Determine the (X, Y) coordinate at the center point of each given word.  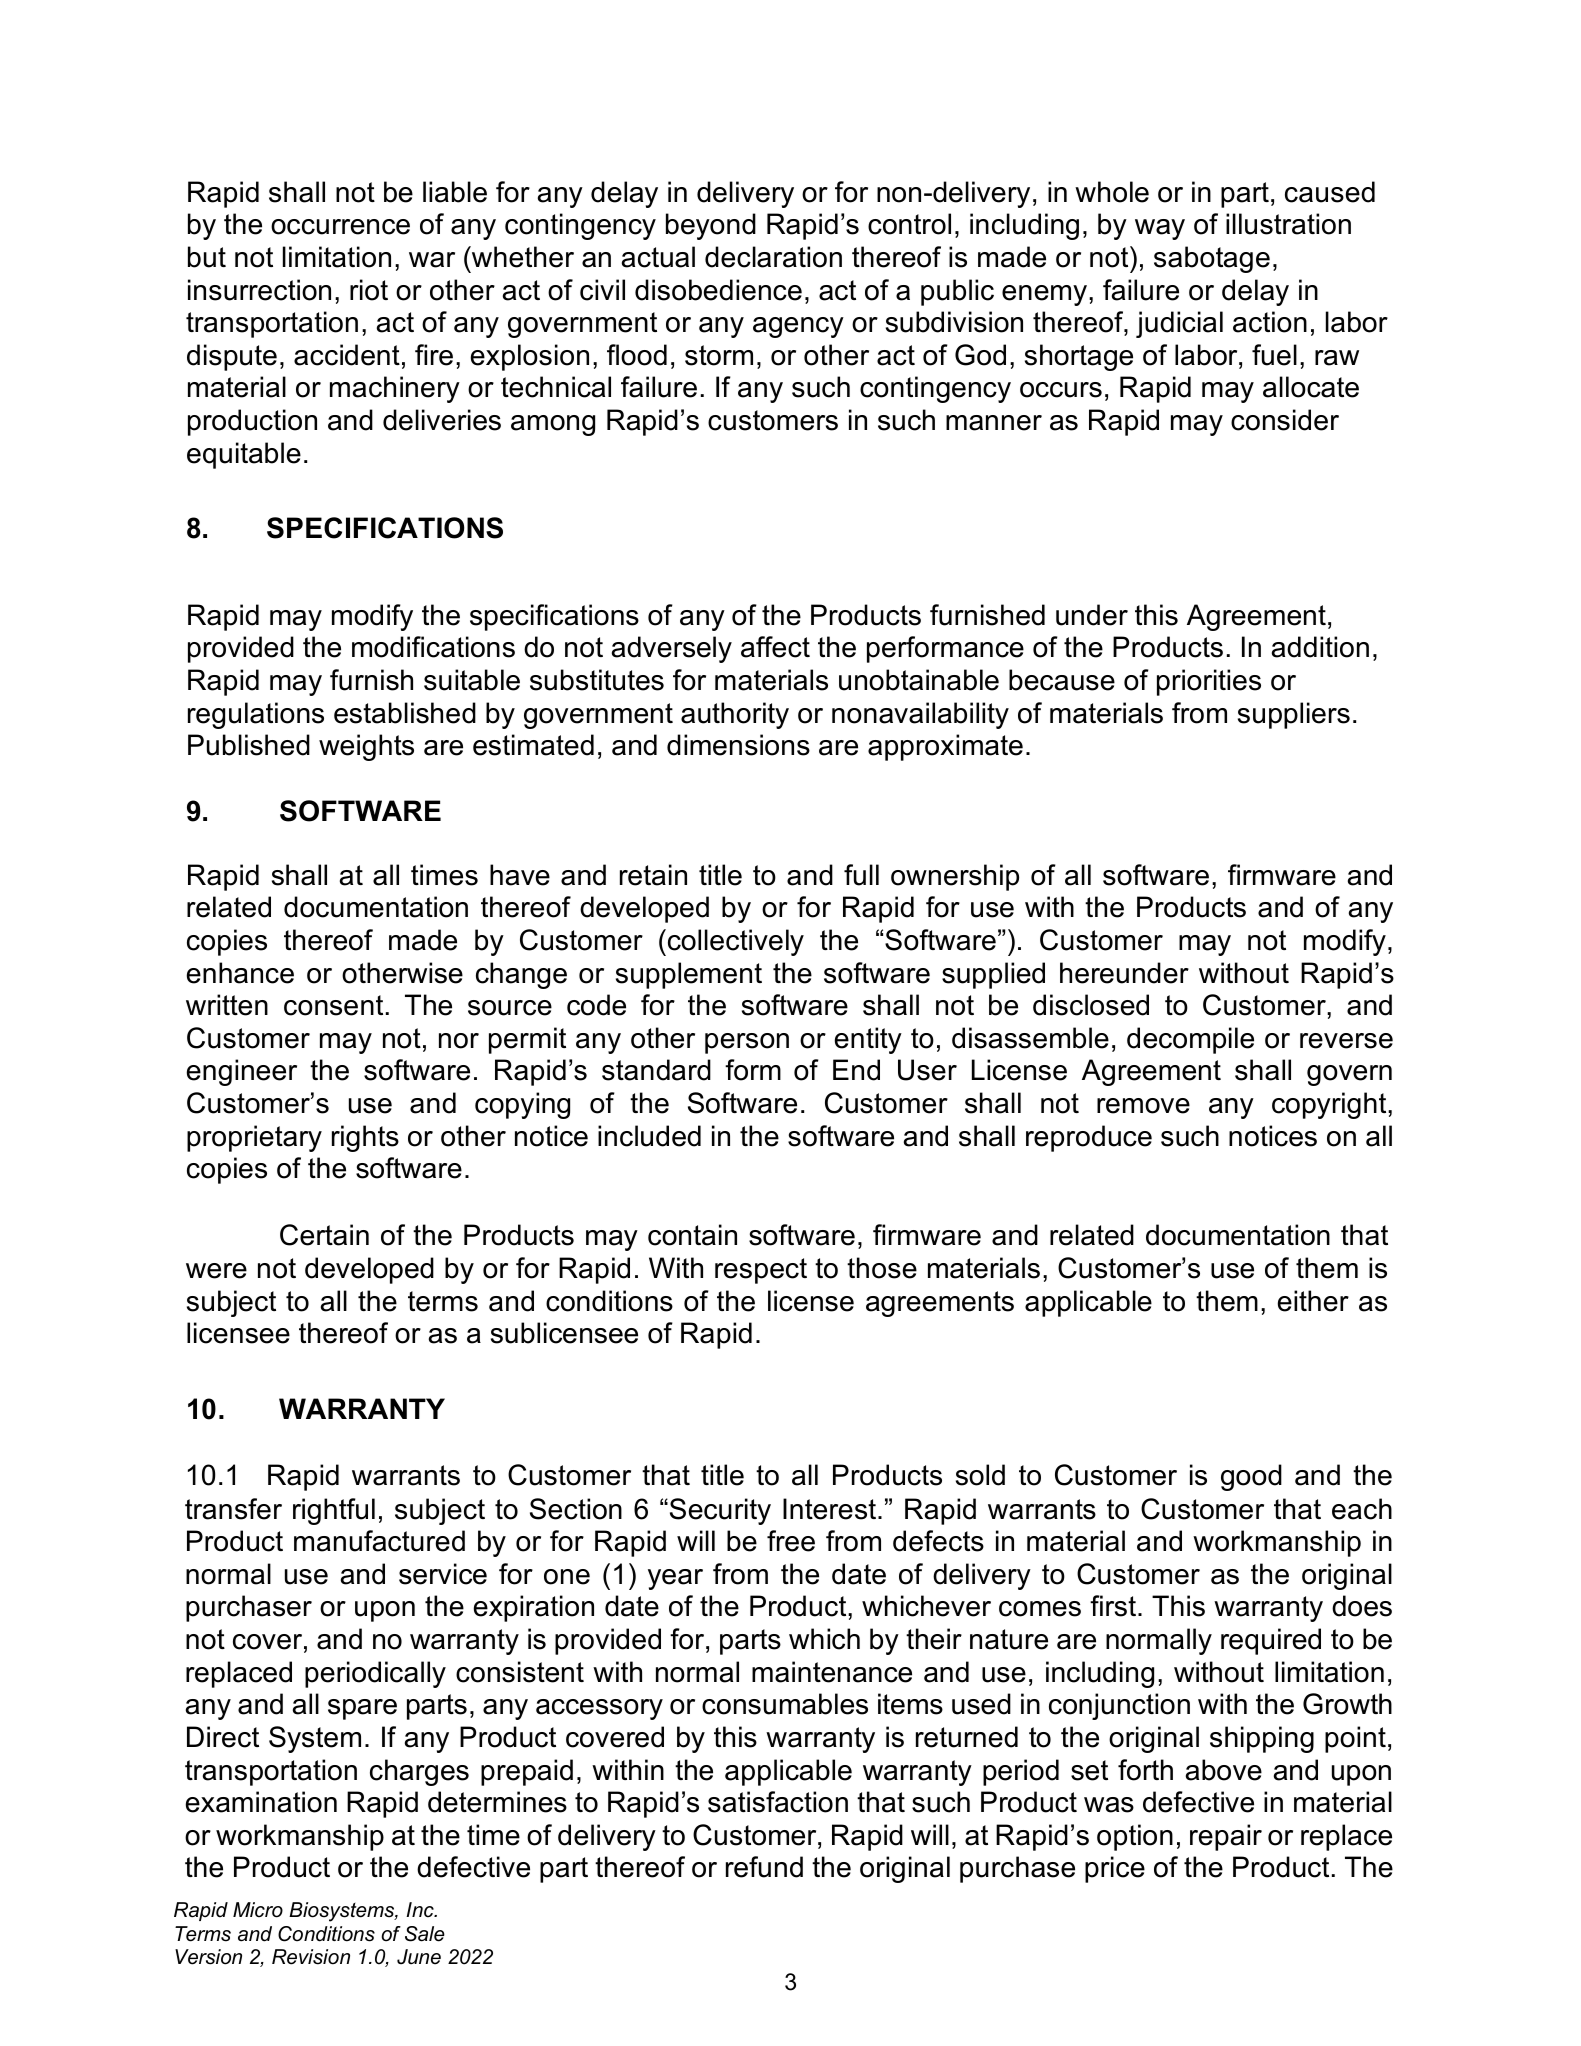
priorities (1209, 682)
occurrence (340, 227)
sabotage (1212, 259)
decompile (1190, 1040)
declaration (773, 257)
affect (775, 647)
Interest (831, 1509)
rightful (334, 1511)
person (747, 1043)
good (1251, 1477)
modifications (433, 647)
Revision (311, 1957)
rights (365, 1138)
